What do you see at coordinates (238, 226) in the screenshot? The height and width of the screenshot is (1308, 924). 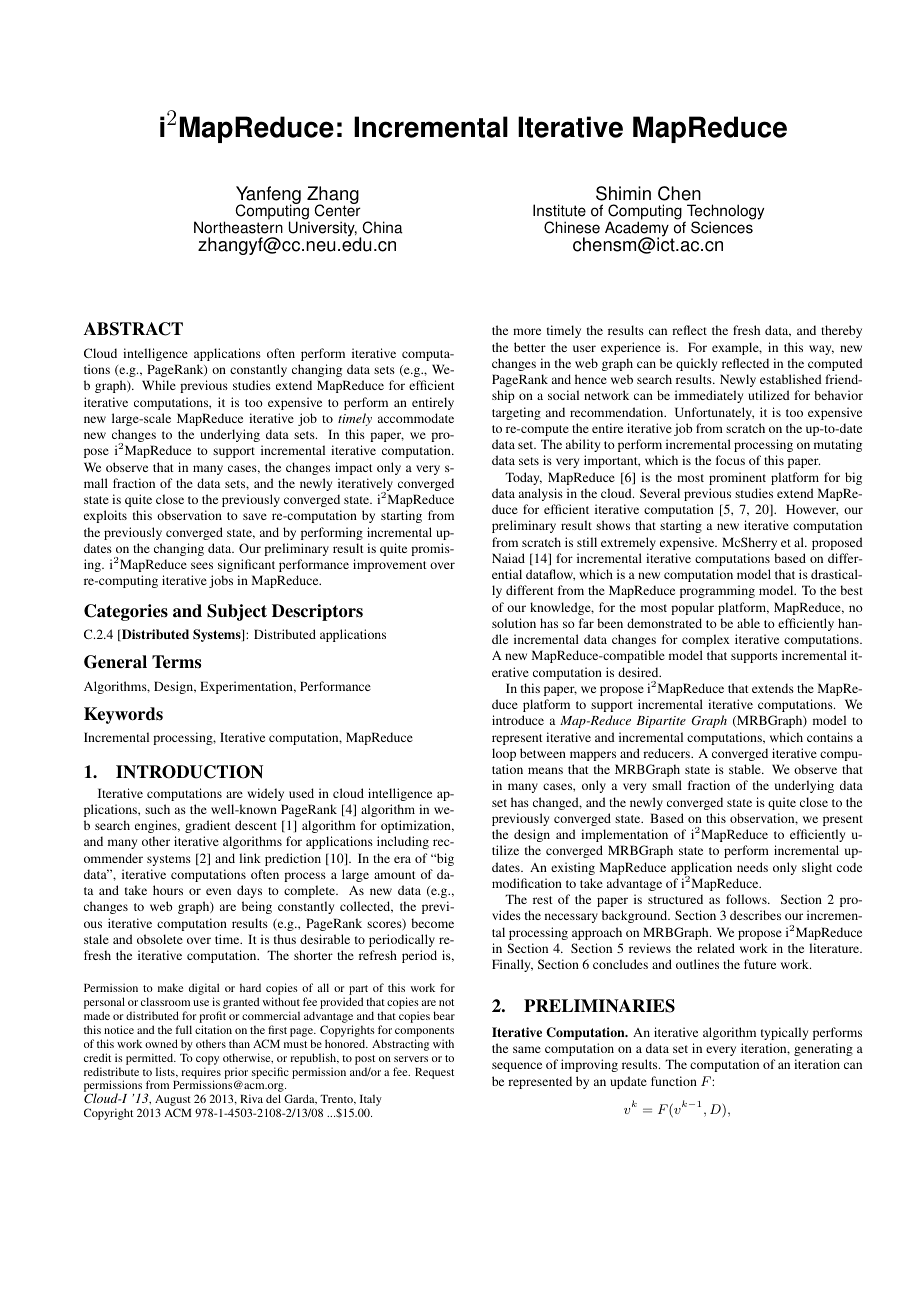 I see `Northeastern` at bounding box center [238, 226].
